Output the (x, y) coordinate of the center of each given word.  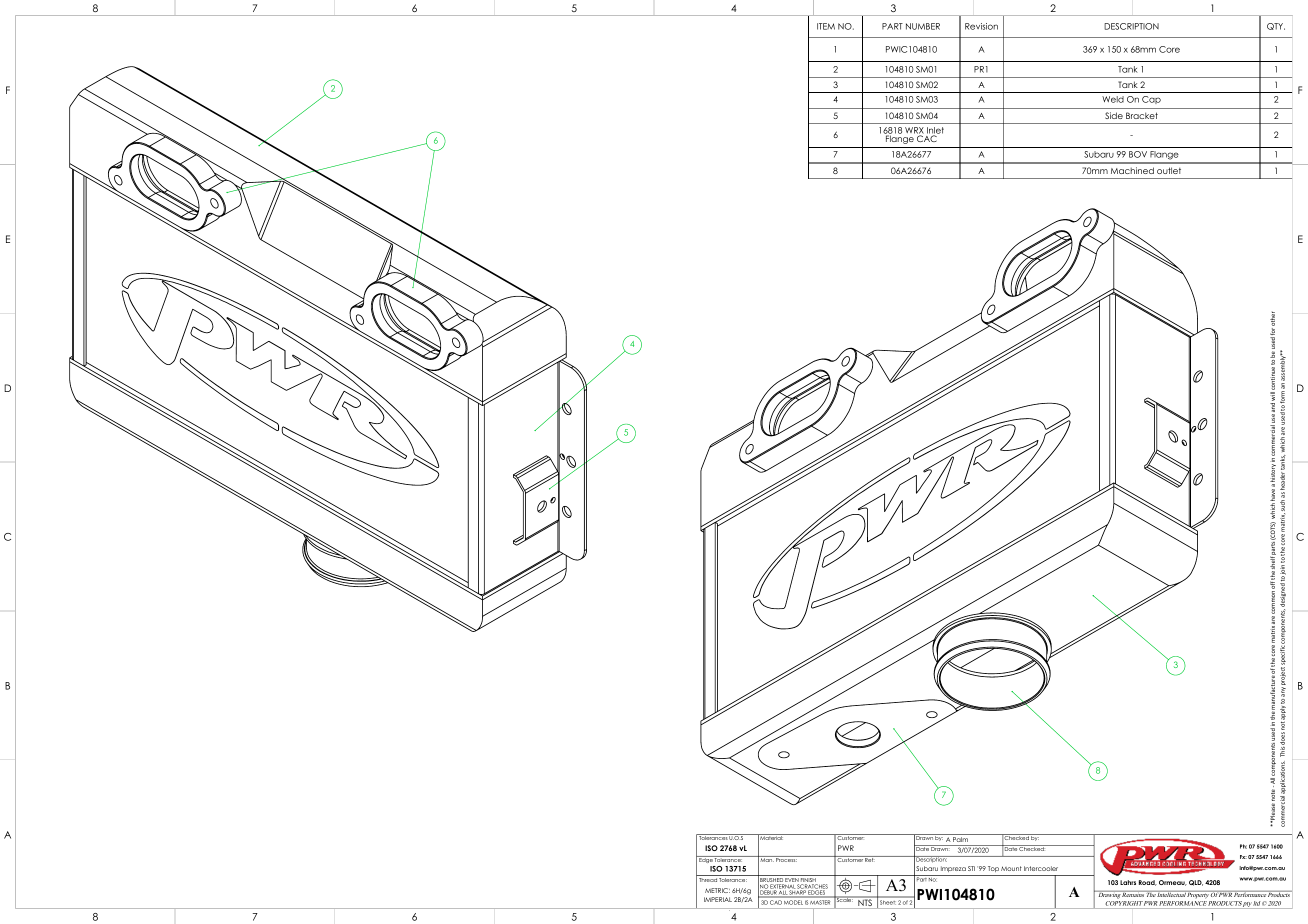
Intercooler (1041, 868)
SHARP (797, 891)
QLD (1196, 883)
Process (786, 859)
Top (993, 869)
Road (1148, 883)
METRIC (717, 890)
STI (971, 868)
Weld (1113, 99)
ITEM (826, 26)
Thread (708, 880)
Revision (981, 26)
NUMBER (923, 26)
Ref (870, 859)
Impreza (953, 869)
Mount (1011, 868)
